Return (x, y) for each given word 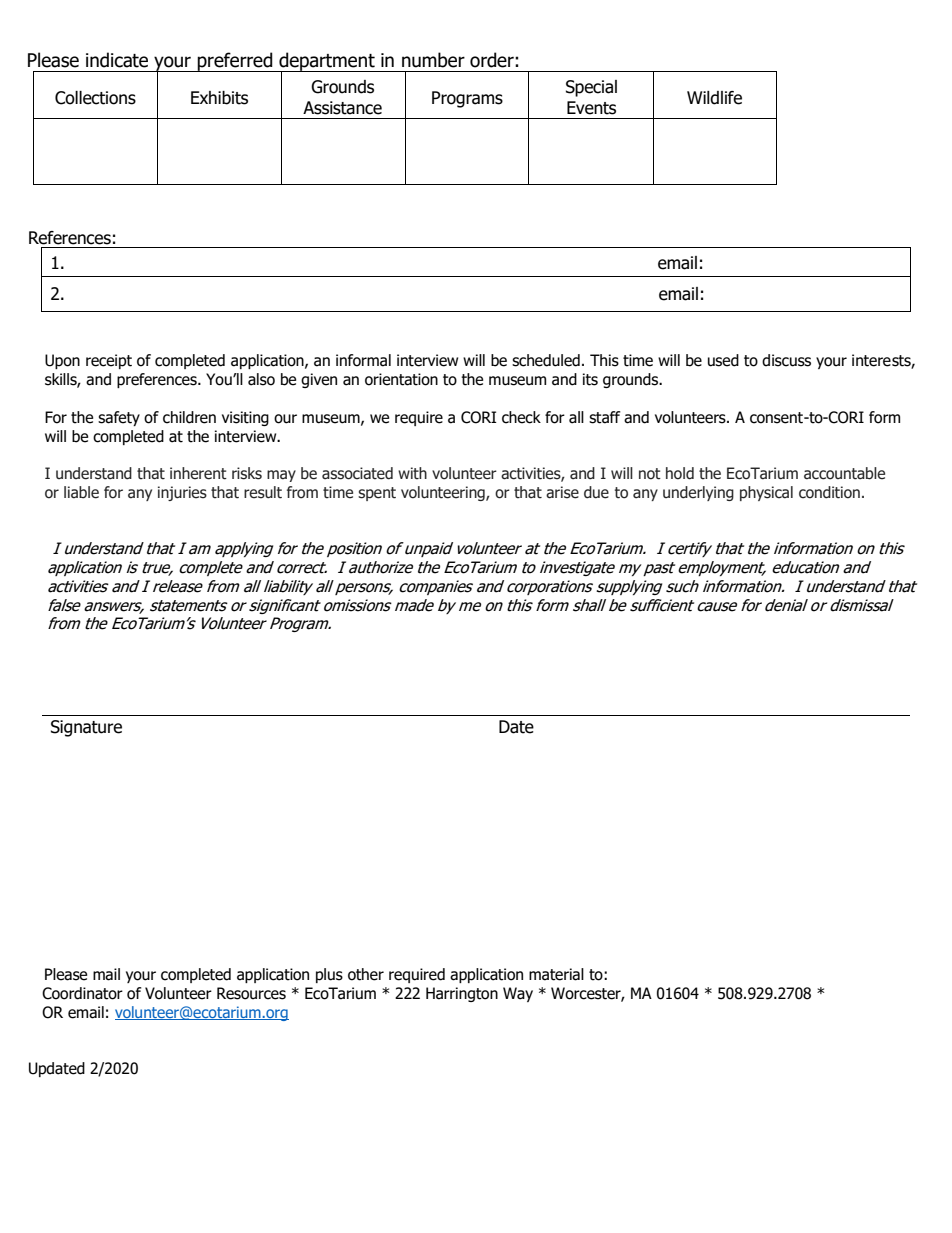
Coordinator (82, 993)
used (723, 360)
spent (377, 494)
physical (766, 493)
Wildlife (714, 98)
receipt (109, 361)
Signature (86, 728)
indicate (117, 60)
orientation (401, 379)
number (433, 60)
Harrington (462, 994)
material (556, 974)
